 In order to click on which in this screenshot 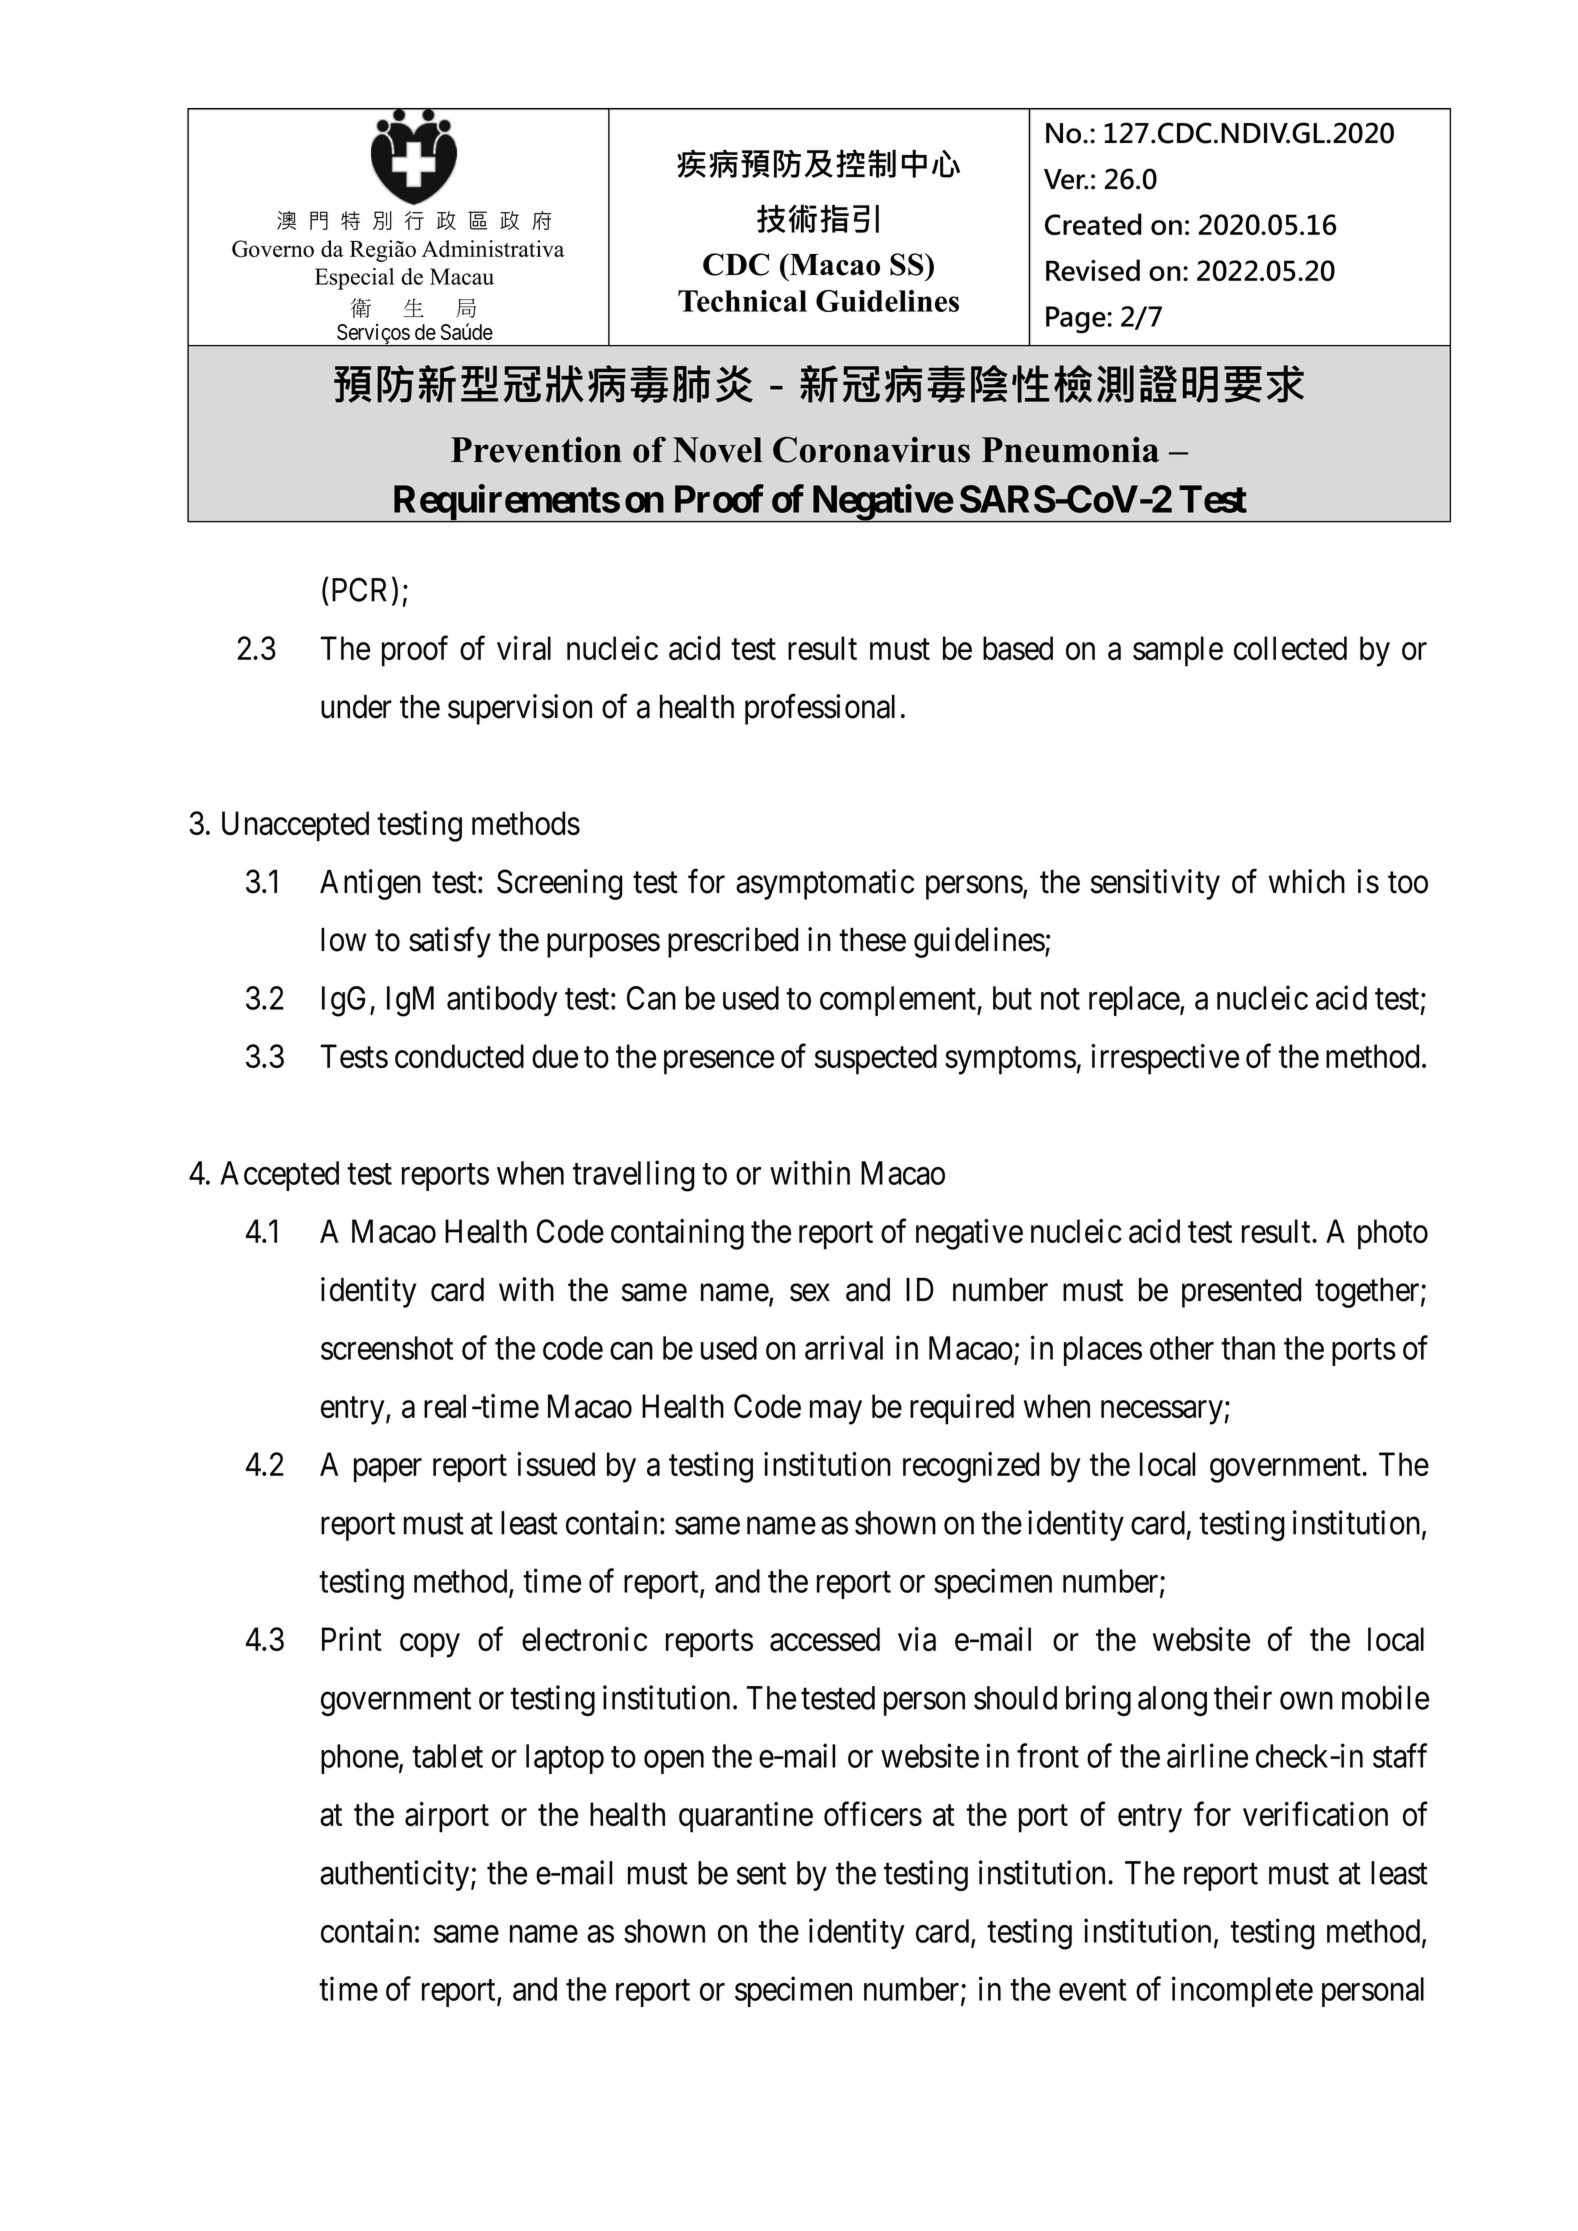, I will do `click(1307, 881)`.
